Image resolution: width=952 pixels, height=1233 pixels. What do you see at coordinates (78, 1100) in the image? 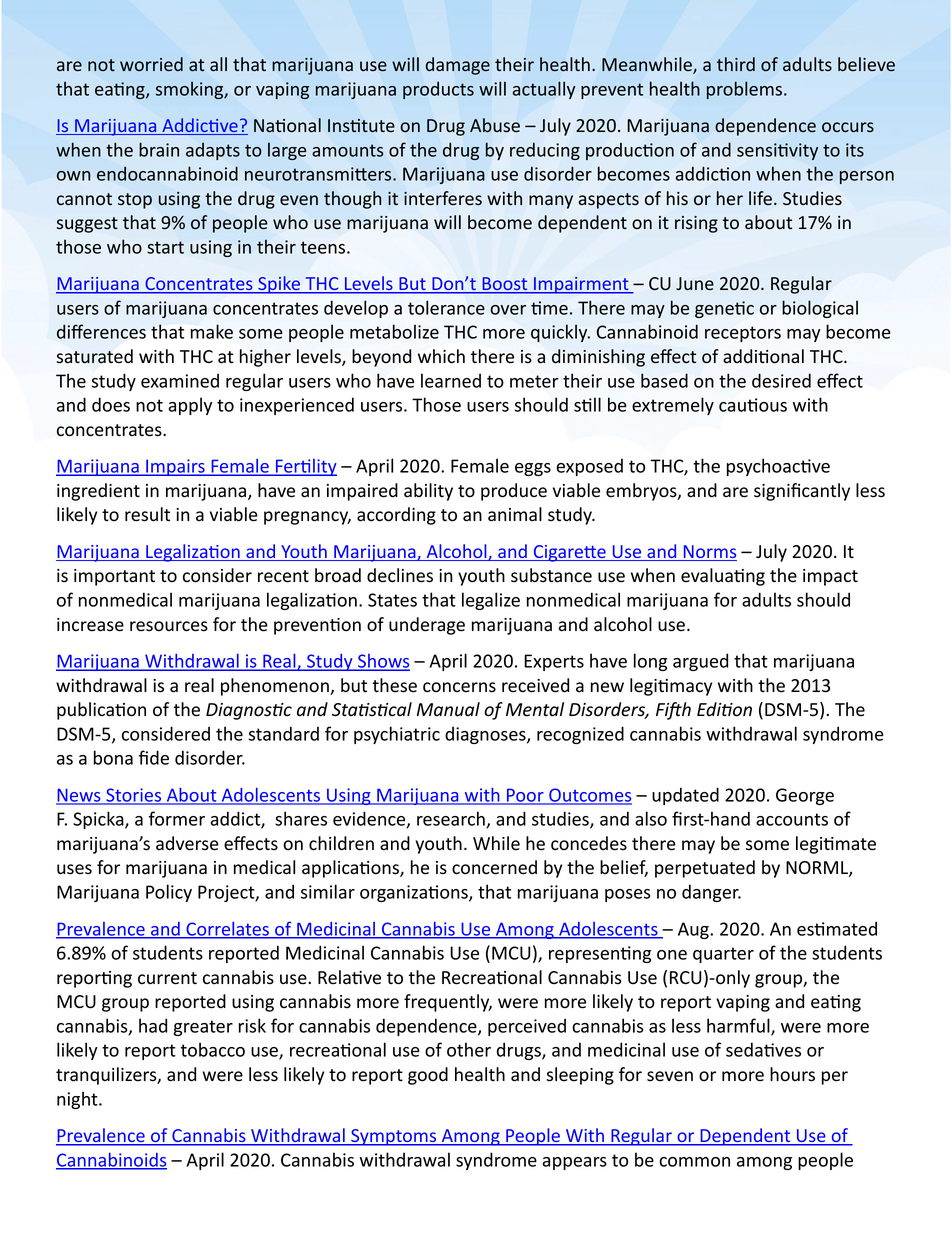
I see `night` at bounding box center [78, 1100].
